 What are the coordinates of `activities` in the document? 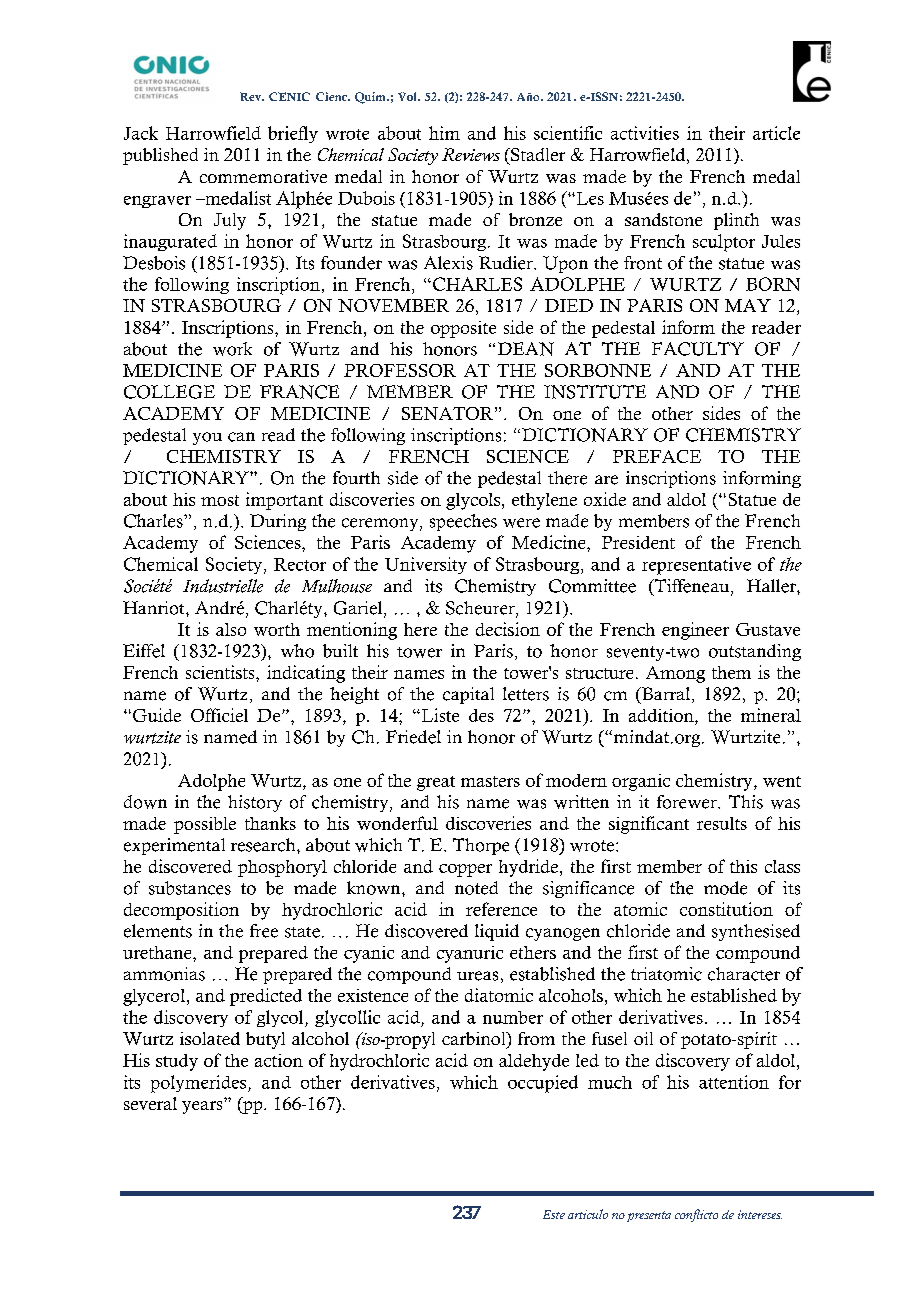 It's located at (645, 133).
